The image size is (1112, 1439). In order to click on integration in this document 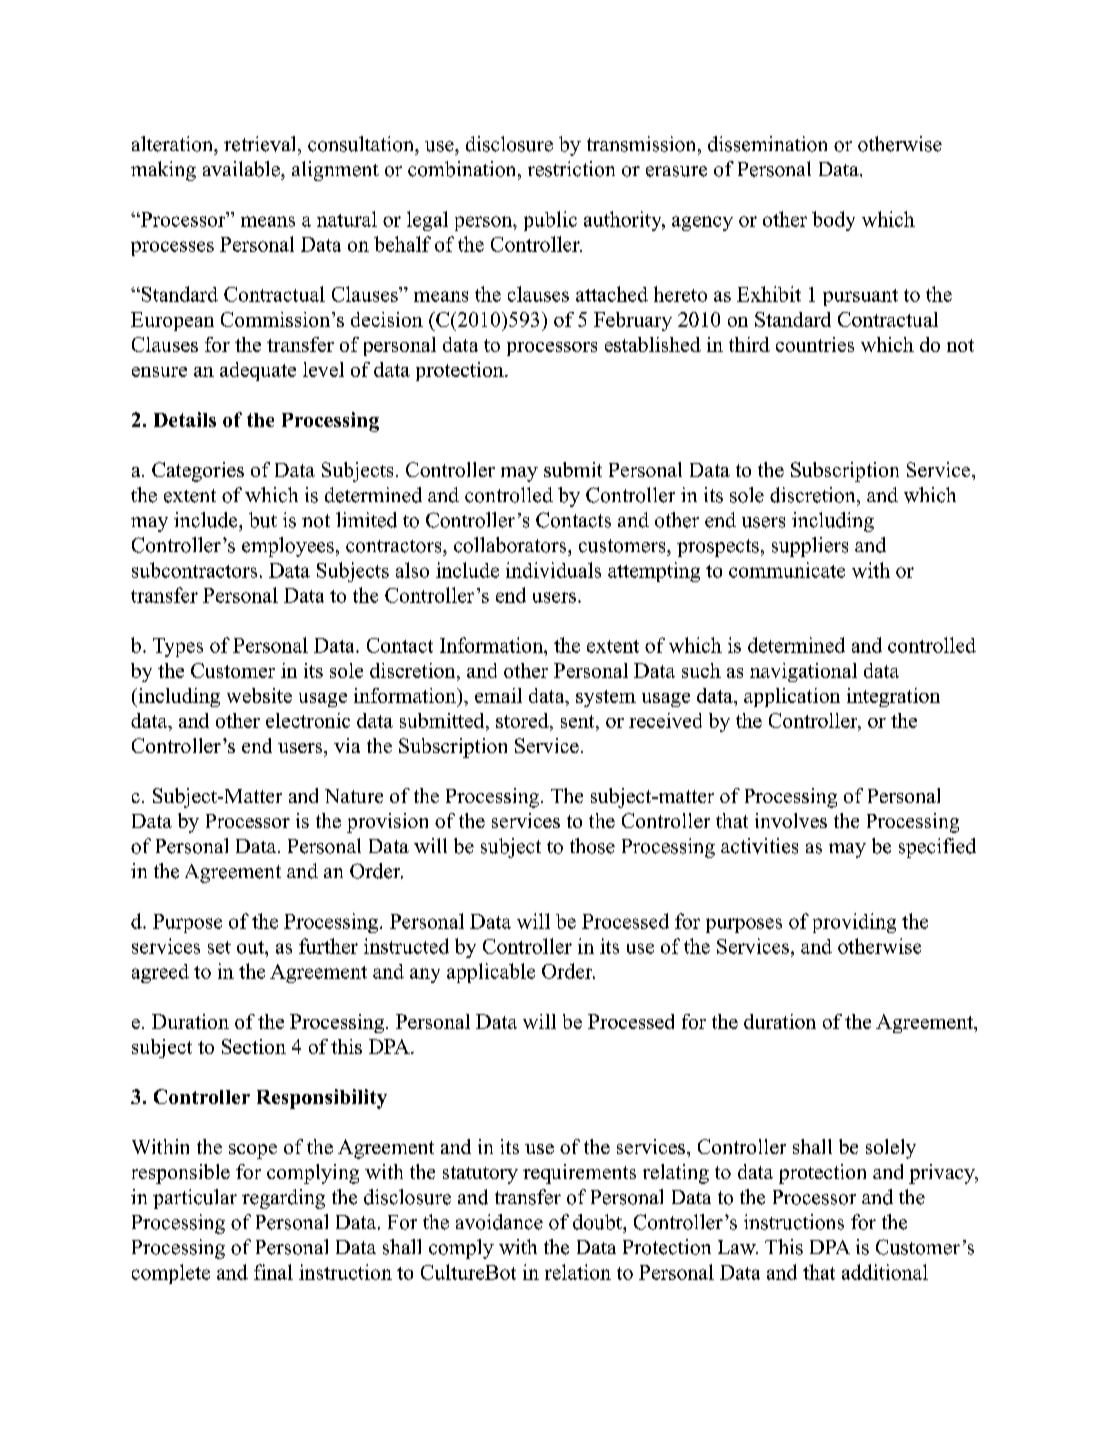, I will do `click(893, 697)`.
